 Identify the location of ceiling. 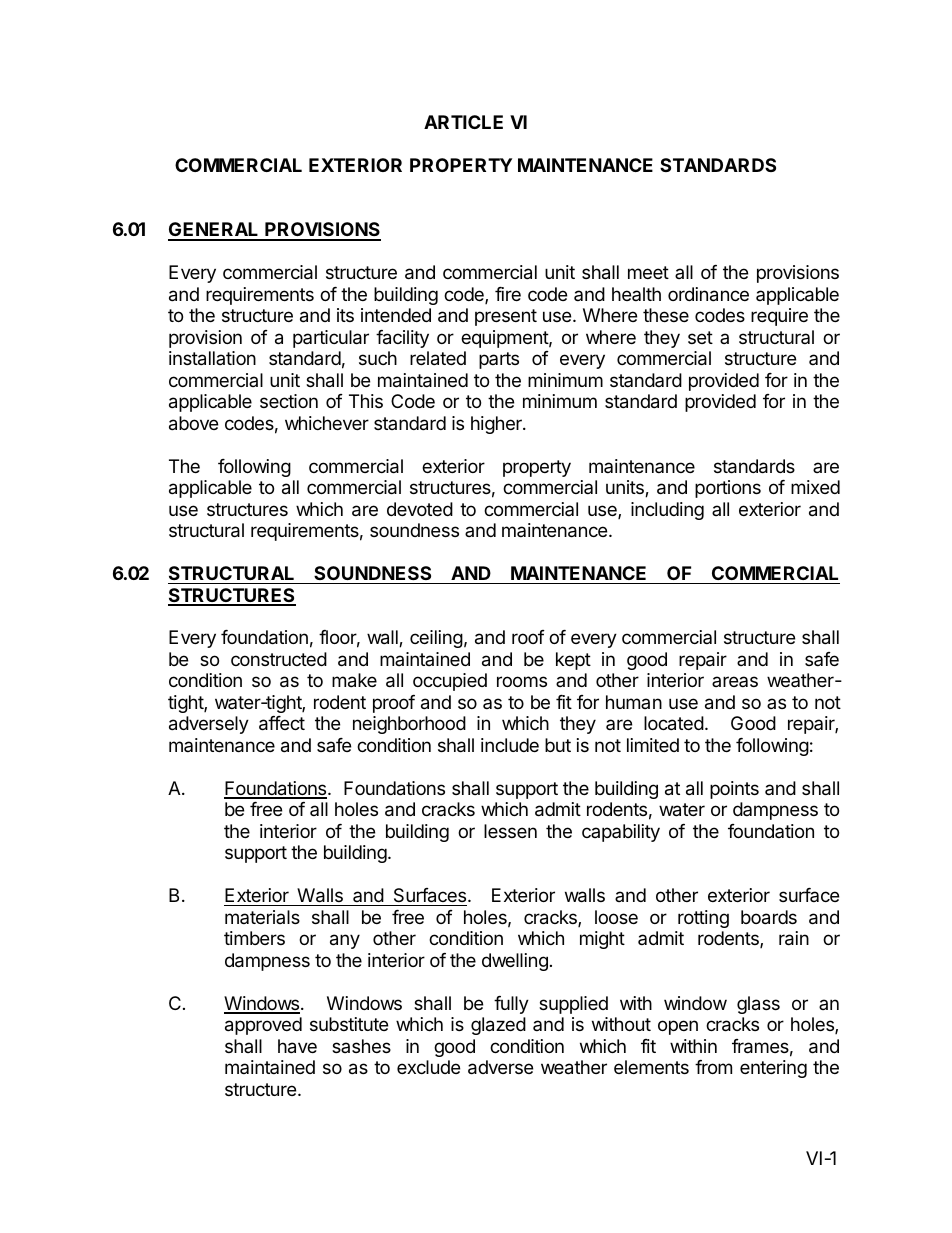
(436, 639).
